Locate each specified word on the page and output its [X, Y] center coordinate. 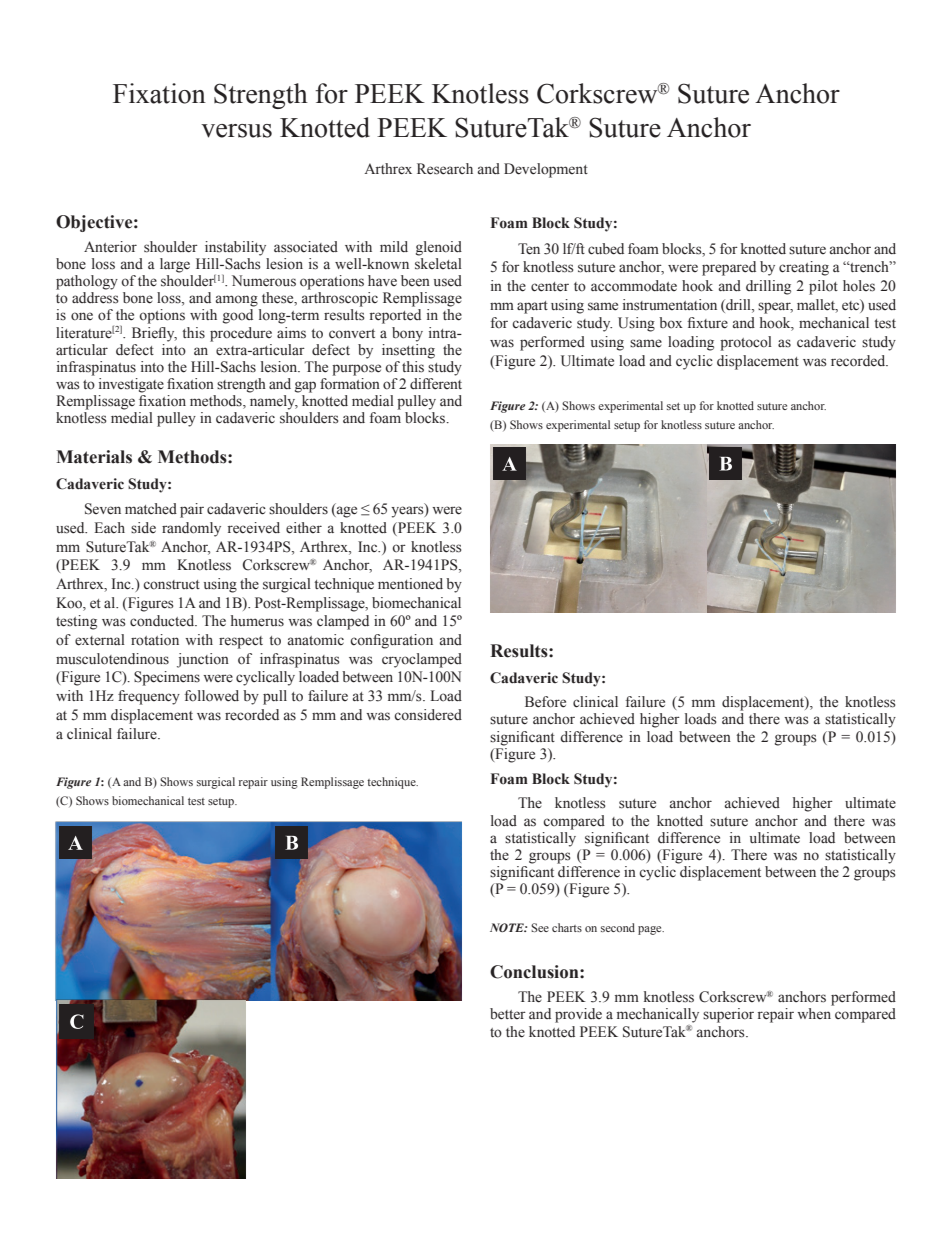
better [508, 1014]
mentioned [410, 584]
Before [545, 702]
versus [236, 131]
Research [445, 169]
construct [171, 585]
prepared [729, 268]
